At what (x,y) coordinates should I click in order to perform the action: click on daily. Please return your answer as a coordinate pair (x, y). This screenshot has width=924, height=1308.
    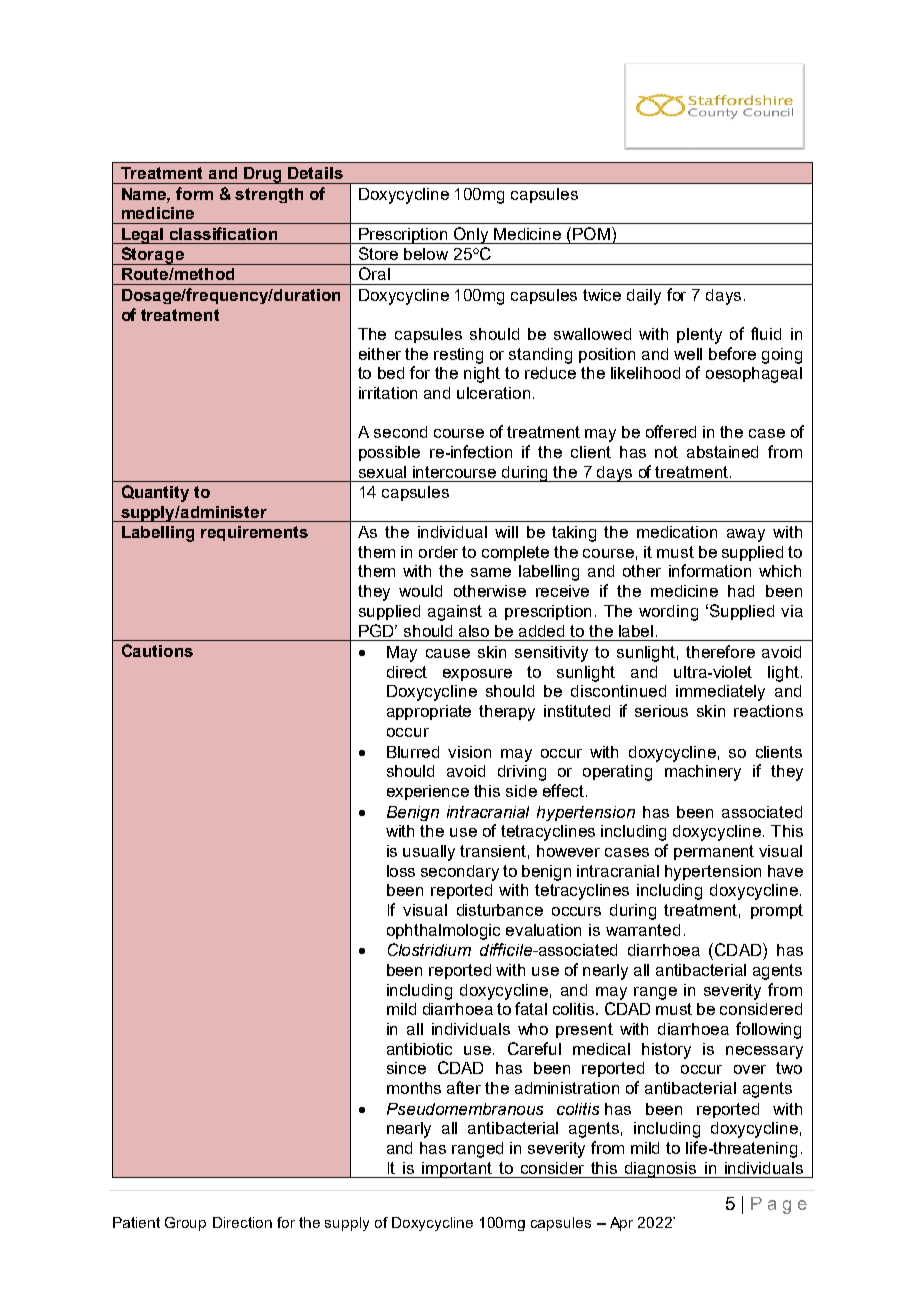
    Looking at the image, I should click on (644, 297).
